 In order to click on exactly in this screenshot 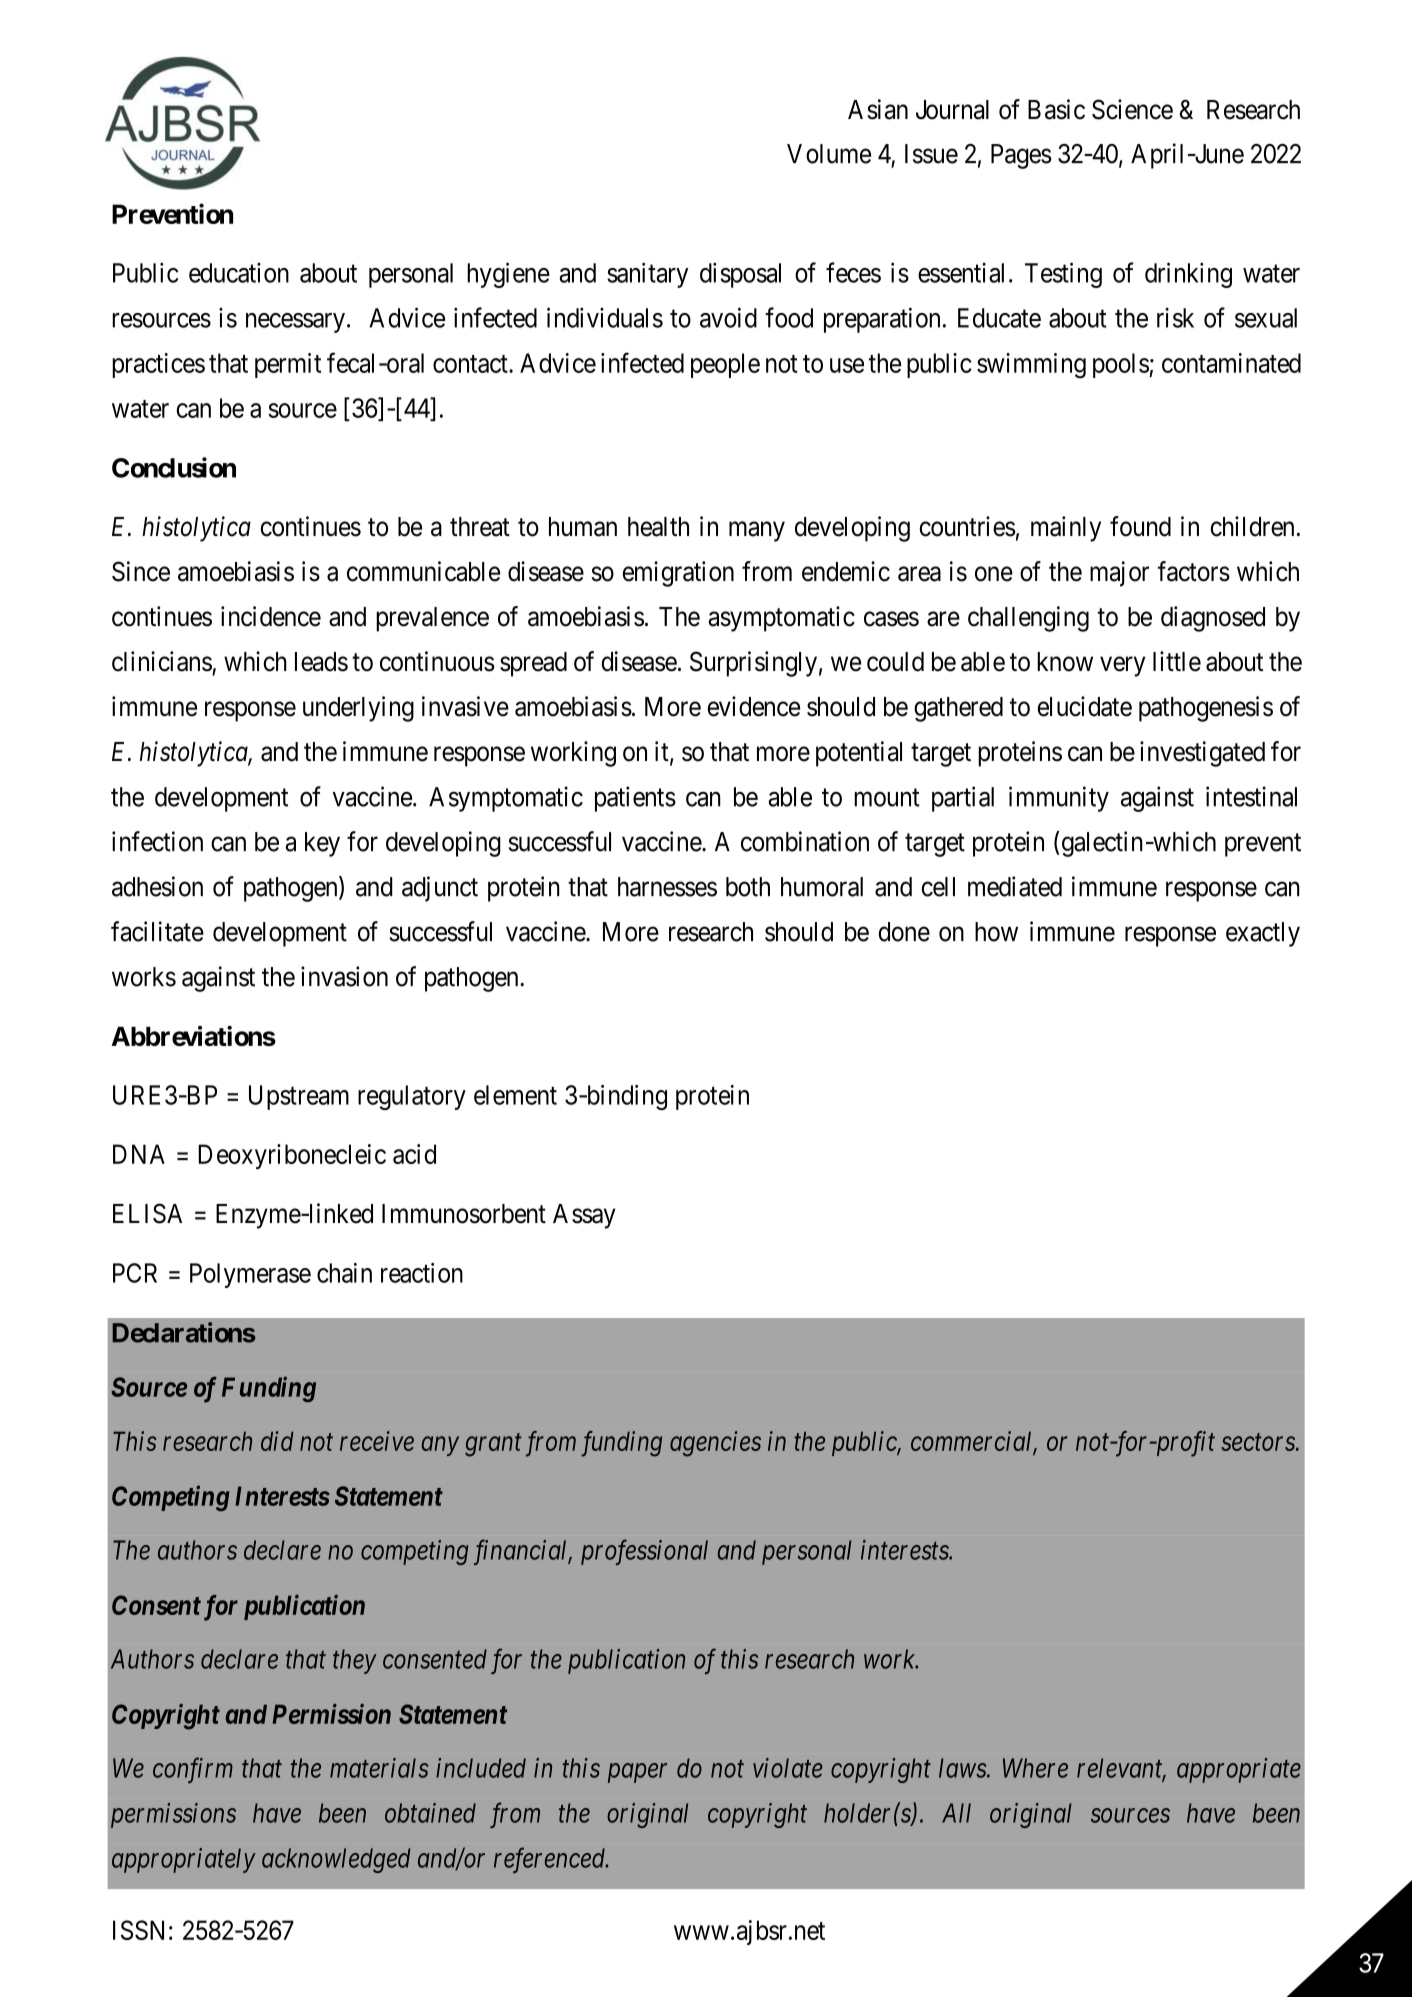, I will do `click(1263, 934)`.
